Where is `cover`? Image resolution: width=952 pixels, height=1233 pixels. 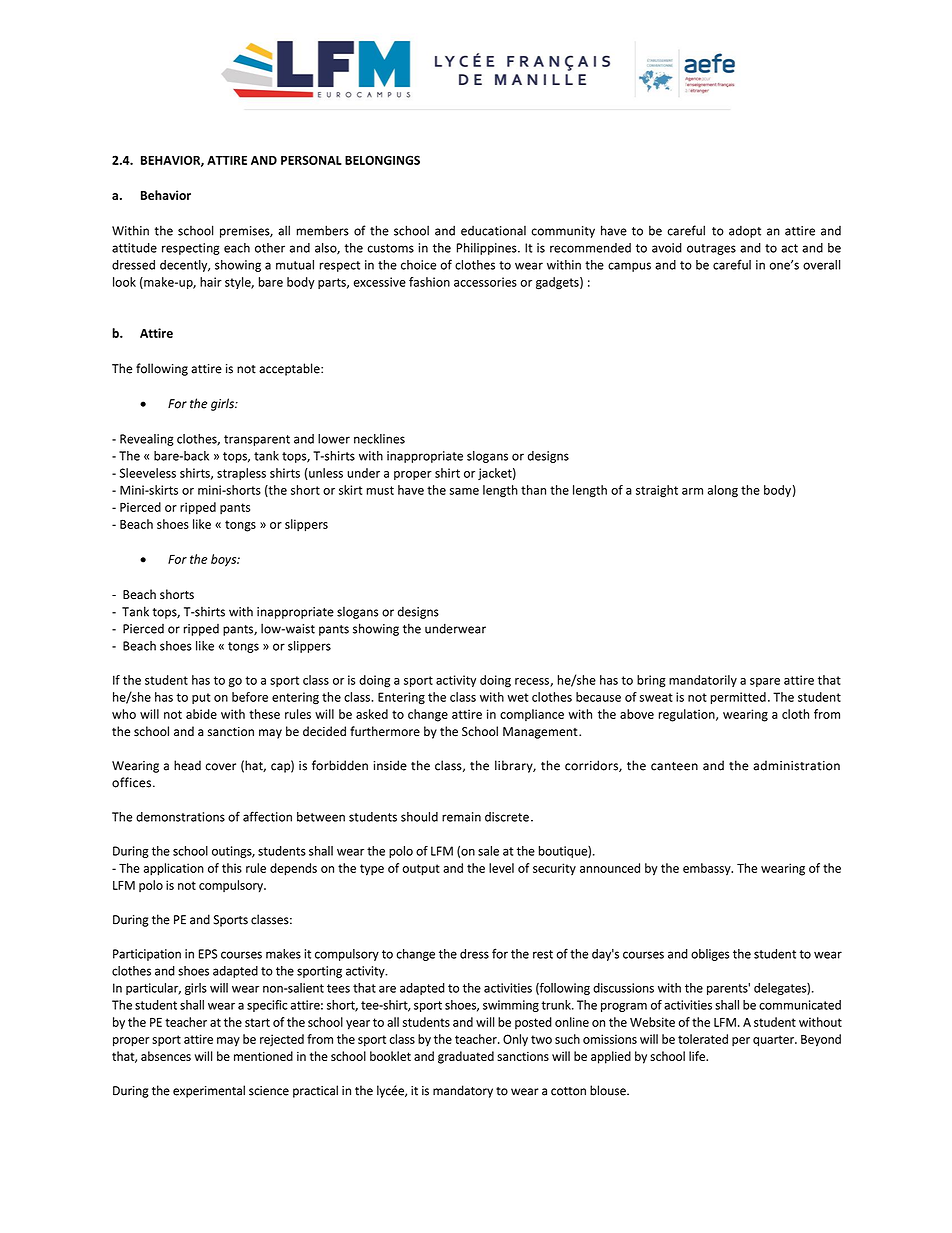
cover is located at coordinates (221, 767).
